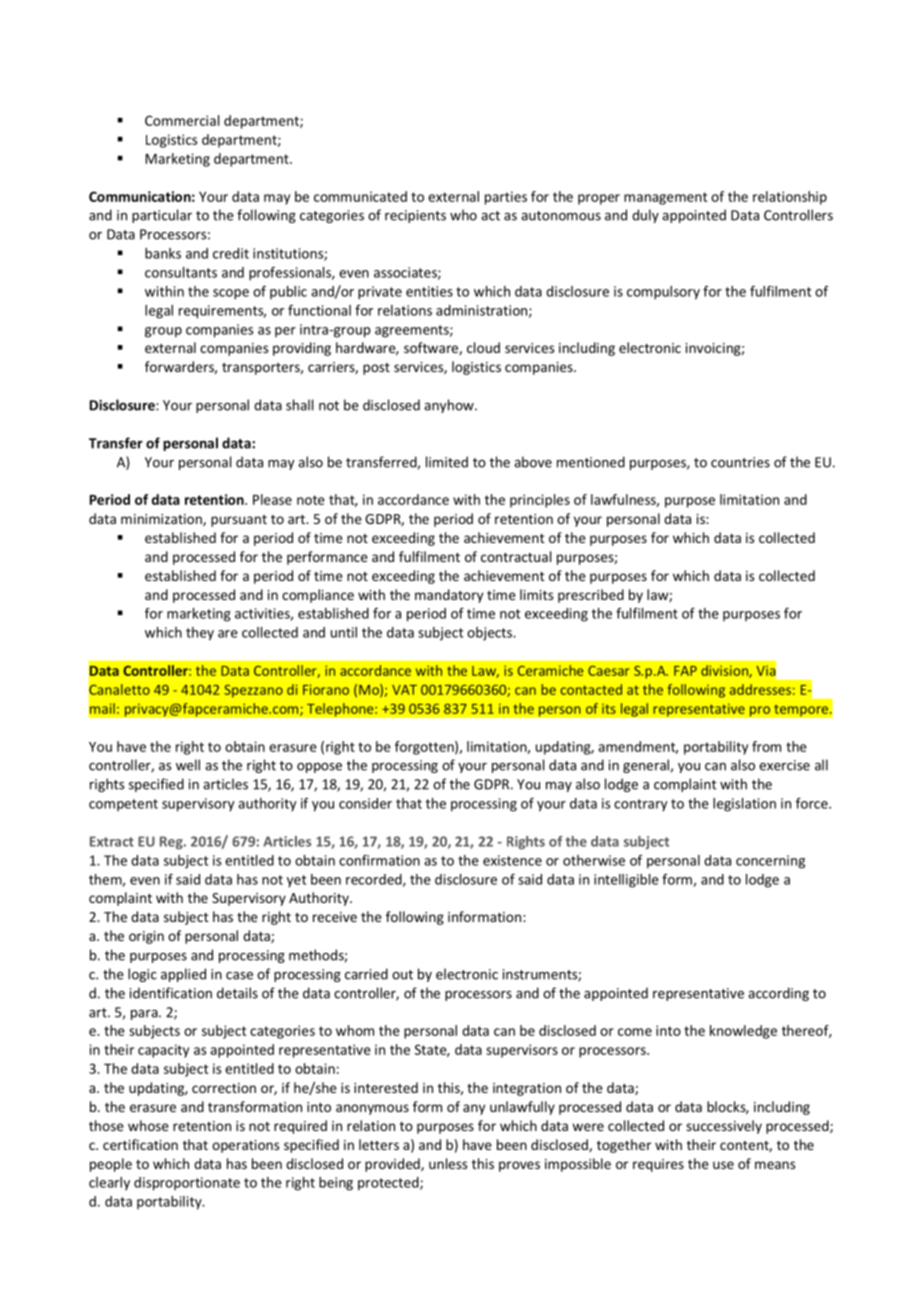 This screenshot has width=924, height=1308. What do you see at coordinates (740, 462) in the screenshot?
I see `countries` at bounding box center [740, 462].
